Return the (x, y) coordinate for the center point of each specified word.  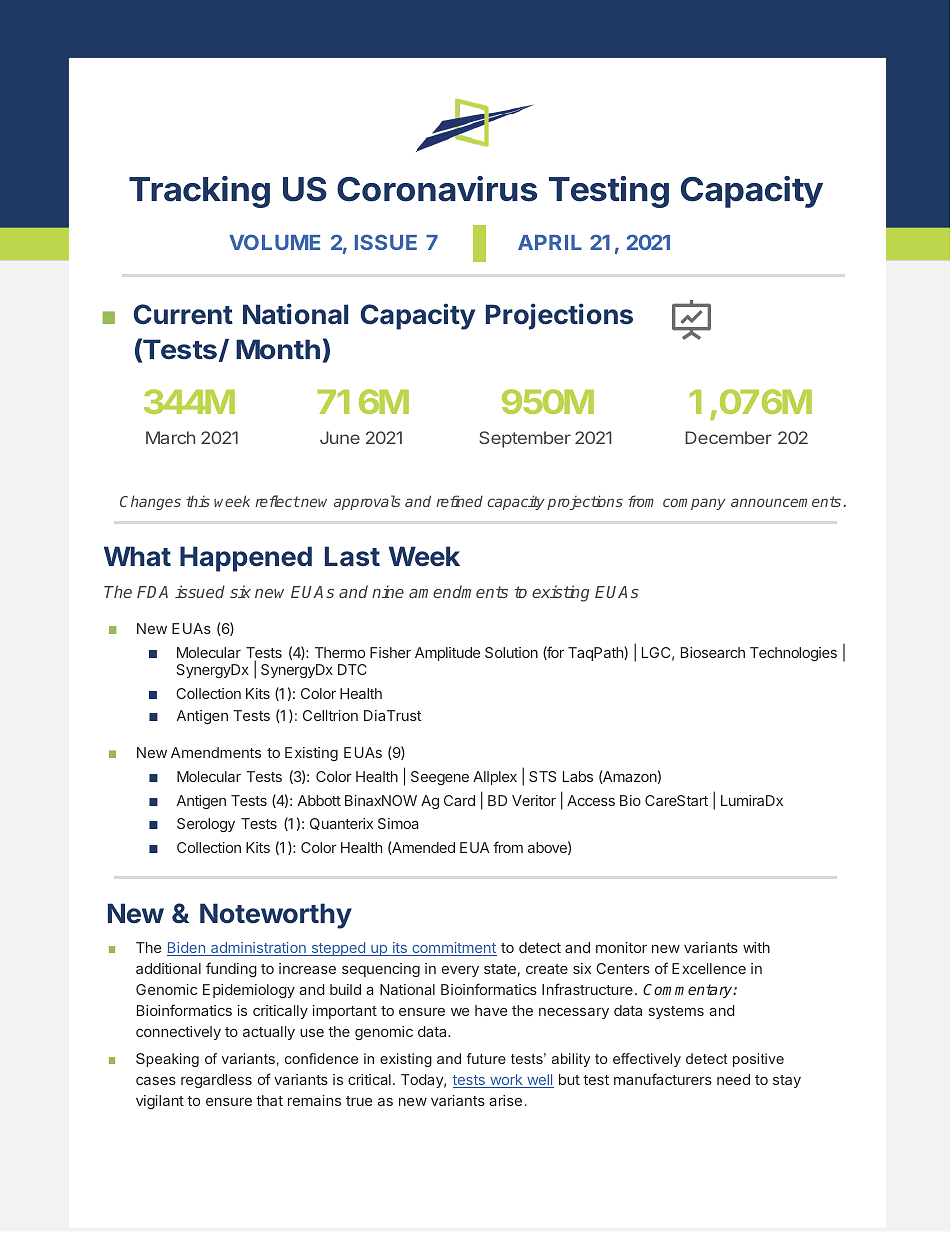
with (756, 947)
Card (459, 800)
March (170, 437)
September (525, 439)
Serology (206, 825)
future (486, 1058)
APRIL (550, 242)
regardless (216, 1081)
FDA (152, 592)
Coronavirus (437, 189)
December (728, 437)
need (733, 1079)
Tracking (199, 192)
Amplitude (447, 654)
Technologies (793, 654)
